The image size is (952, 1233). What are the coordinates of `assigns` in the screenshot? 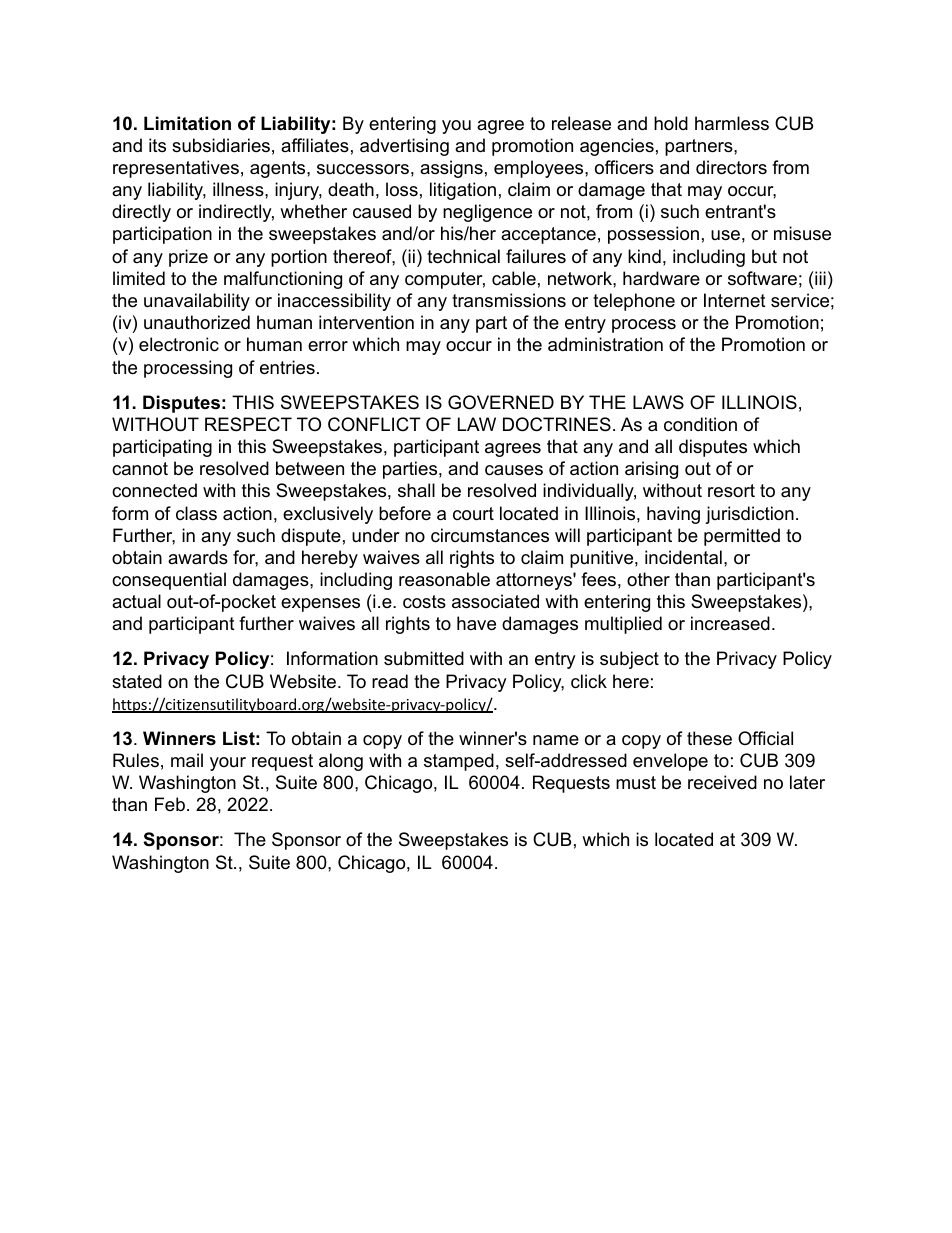 It's located at (451, 169).
